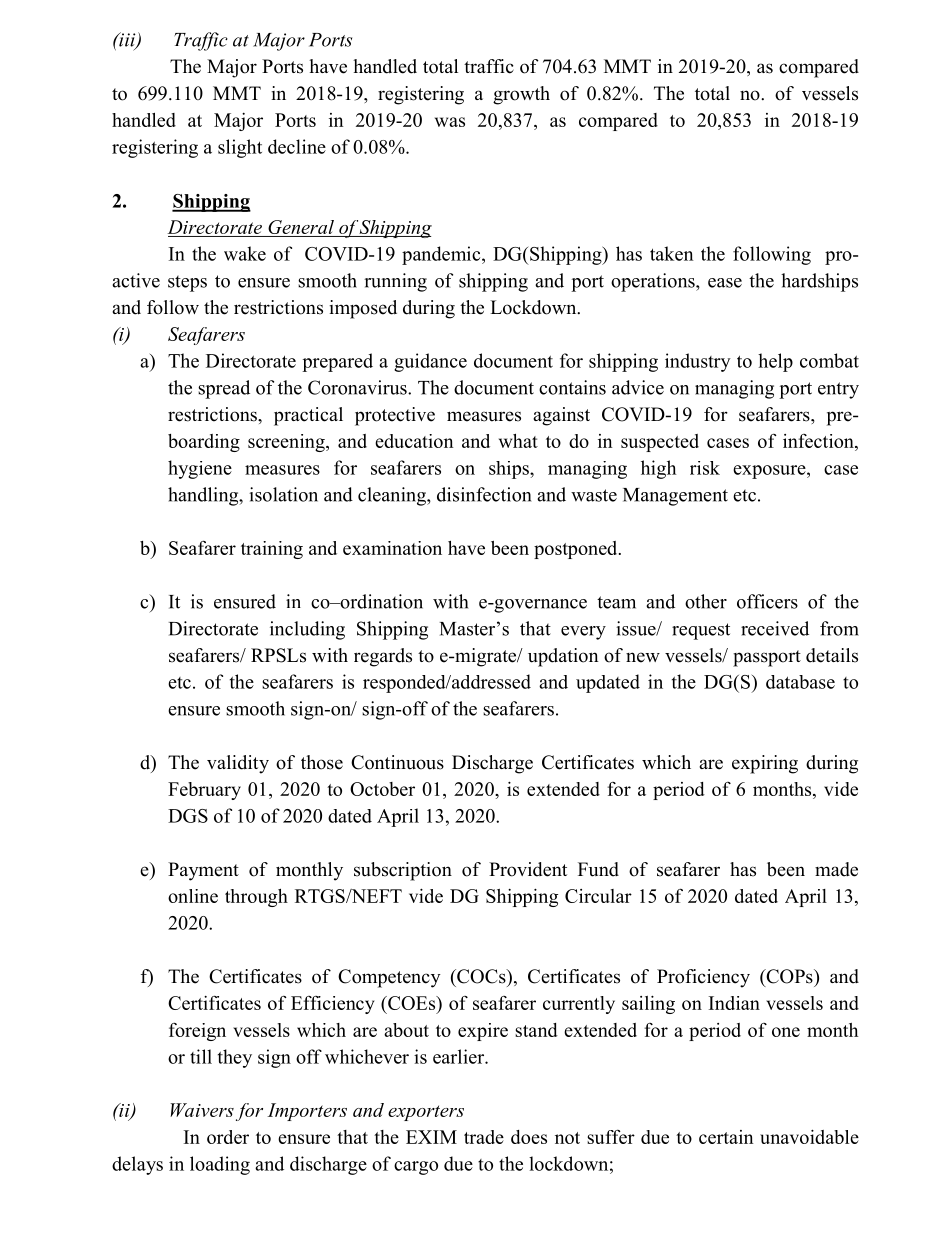  I want to click on growth, so click(521, 95).
